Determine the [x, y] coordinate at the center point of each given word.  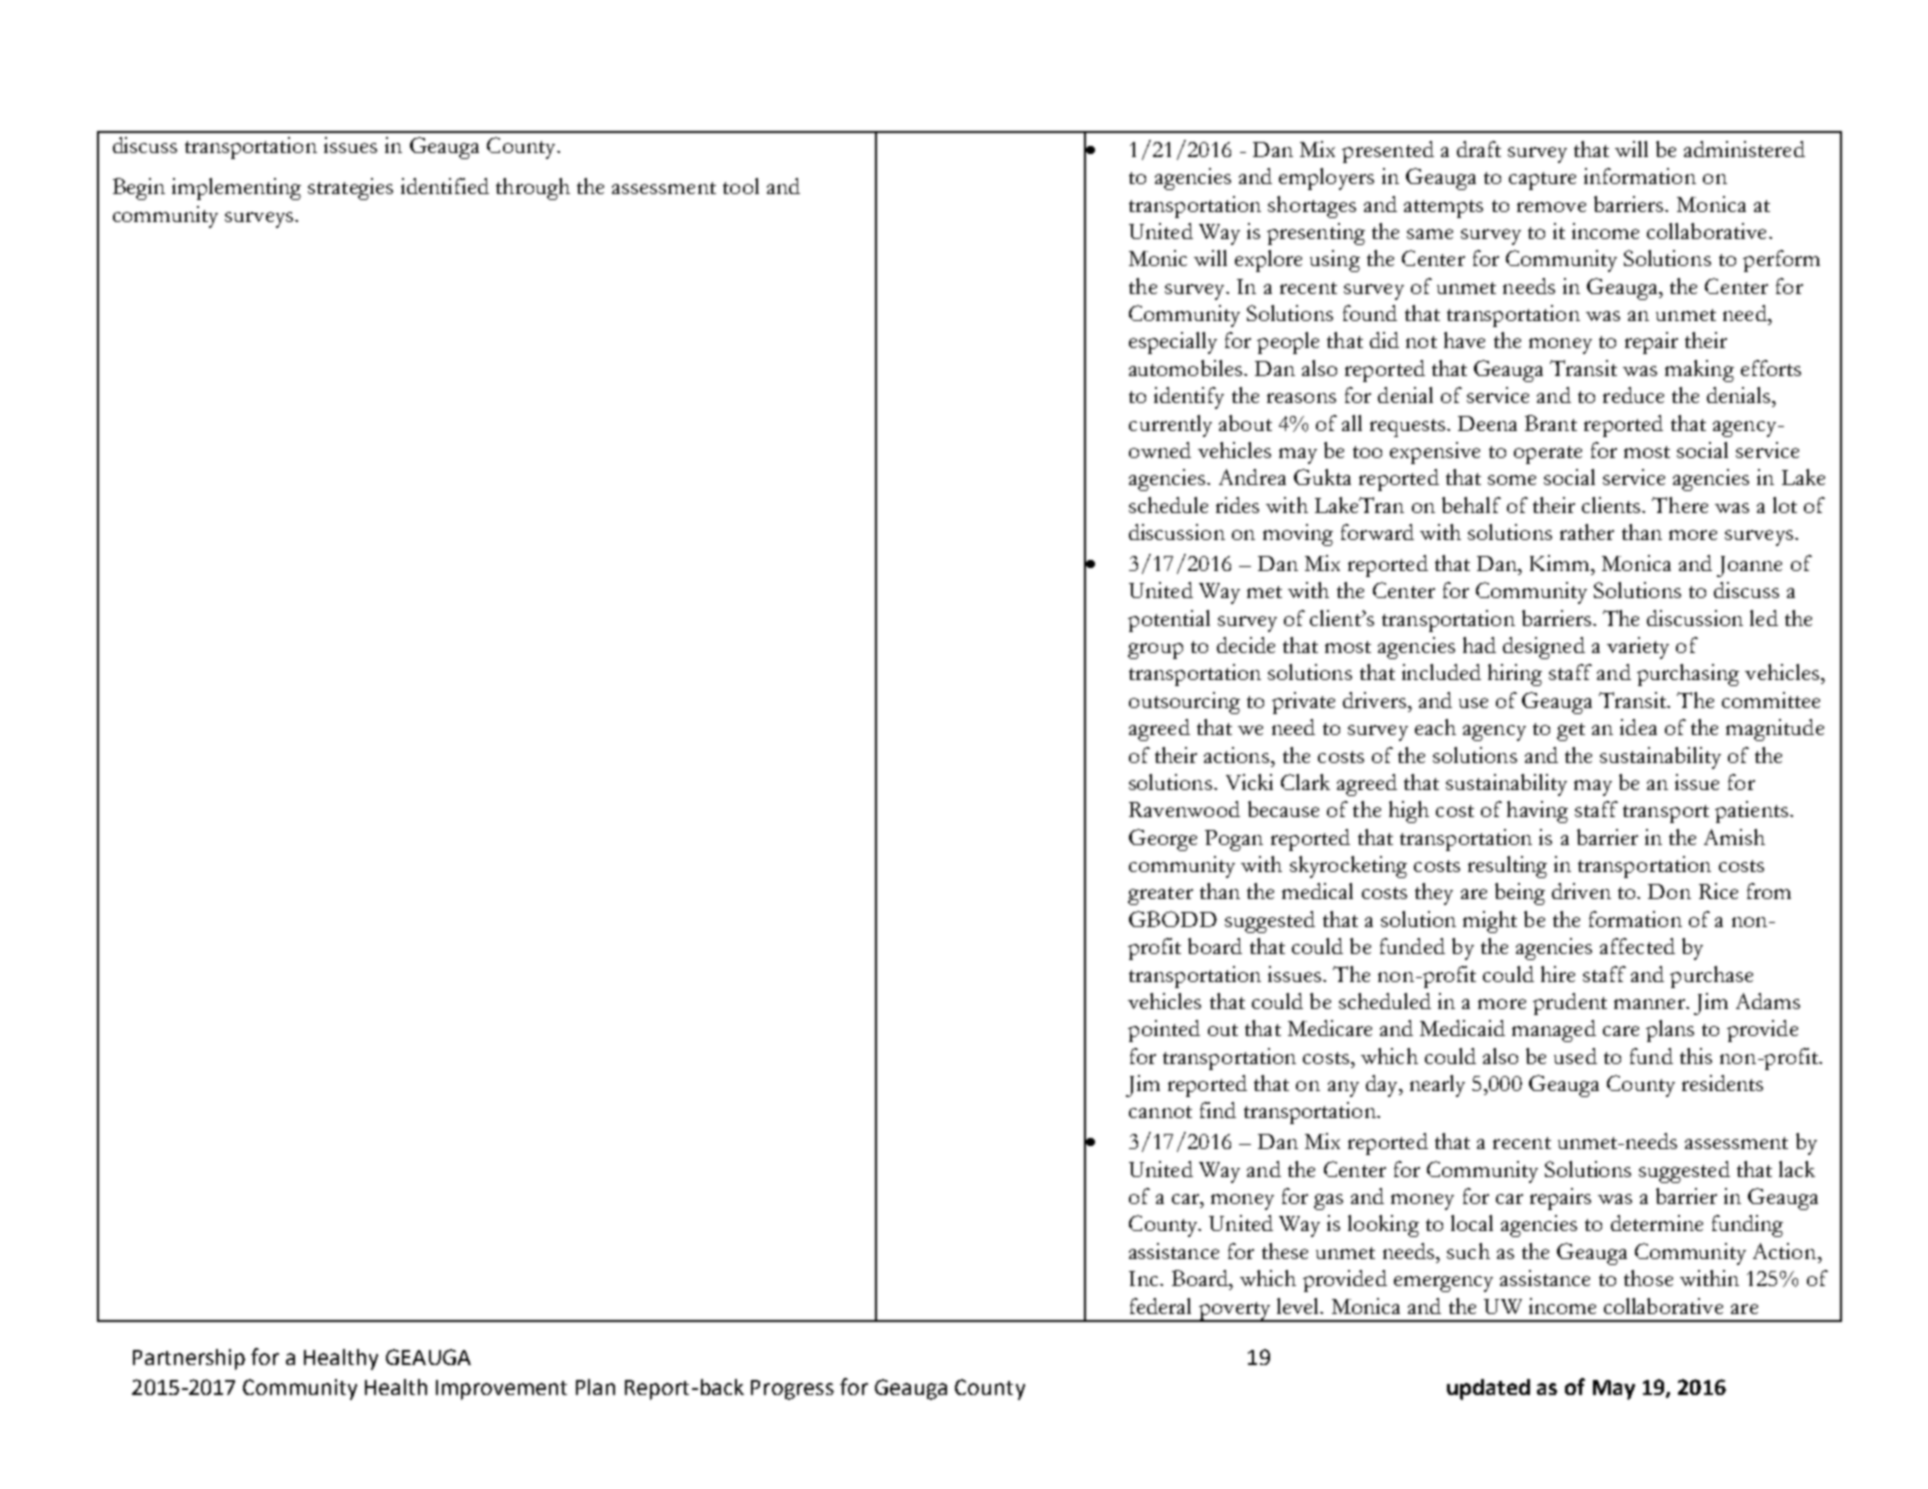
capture [1542, 181]
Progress [792, 1390]
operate [1548, 455]
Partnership [189, 1359]
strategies [350, 189]
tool [741, 186]
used [1575, 1056]
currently [1170, 426]
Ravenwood [1184, 809]
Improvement [501, 1390]
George [1163, 840]
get [1571, 732]
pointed [1164, 1031]
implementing [236, 189]
